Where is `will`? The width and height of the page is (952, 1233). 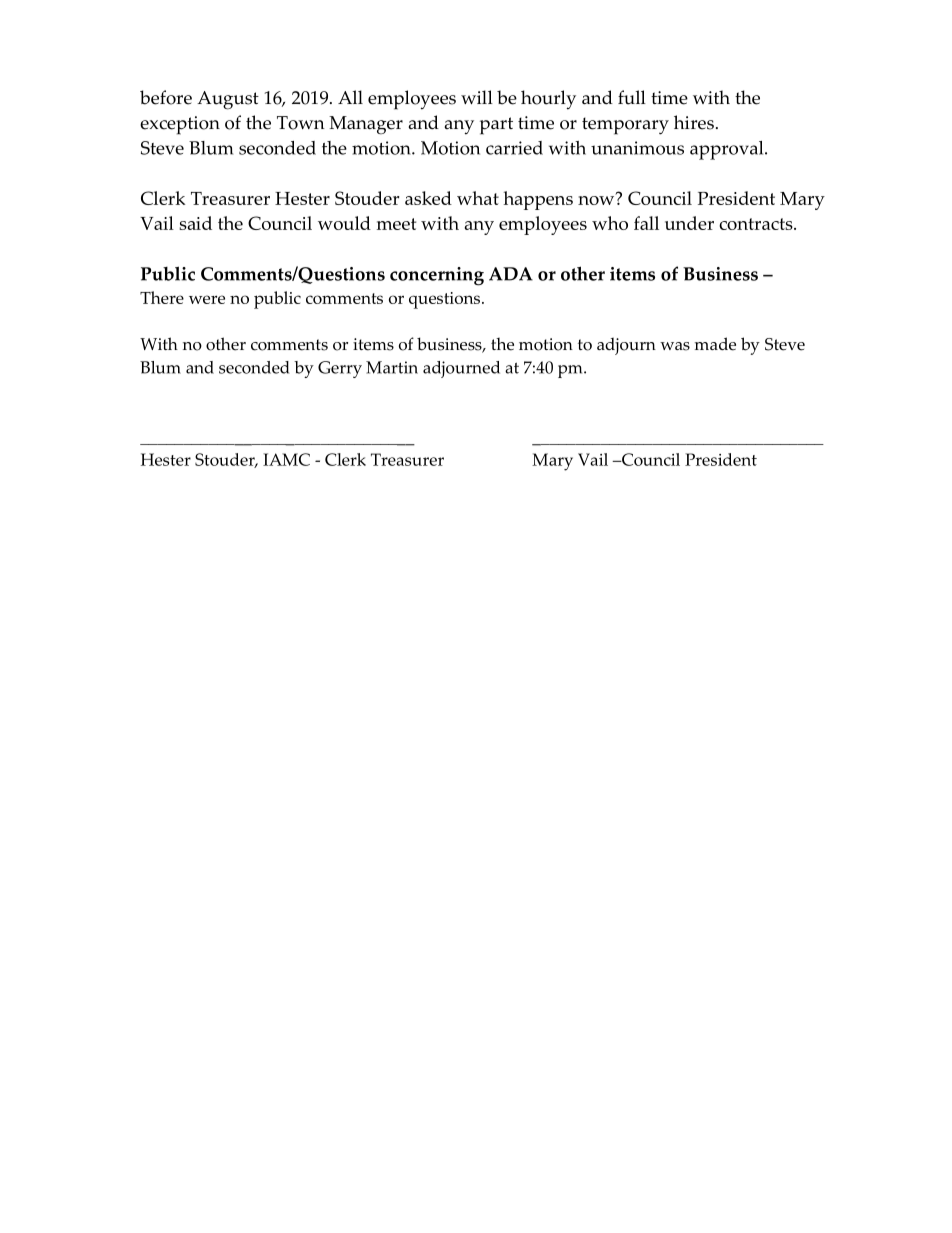 will is located at coordinates (477, 97).
